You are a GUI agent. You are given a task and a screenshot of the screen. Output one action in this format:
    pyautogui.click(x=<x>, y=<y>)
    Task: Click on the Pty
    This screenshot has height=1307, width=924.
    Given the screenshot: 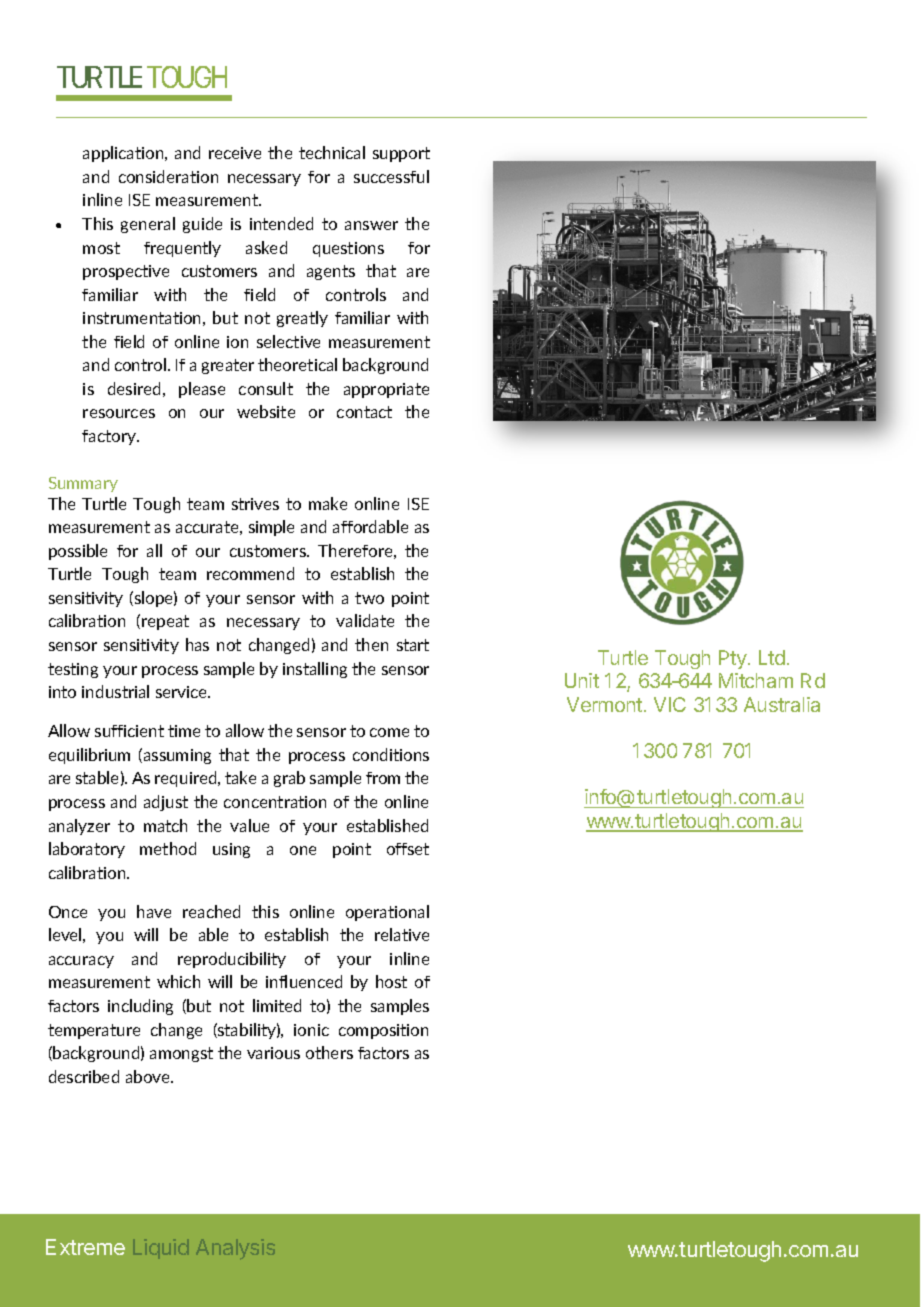 What is the action you would take?
    pyautogui.click(x=734, y=659)
